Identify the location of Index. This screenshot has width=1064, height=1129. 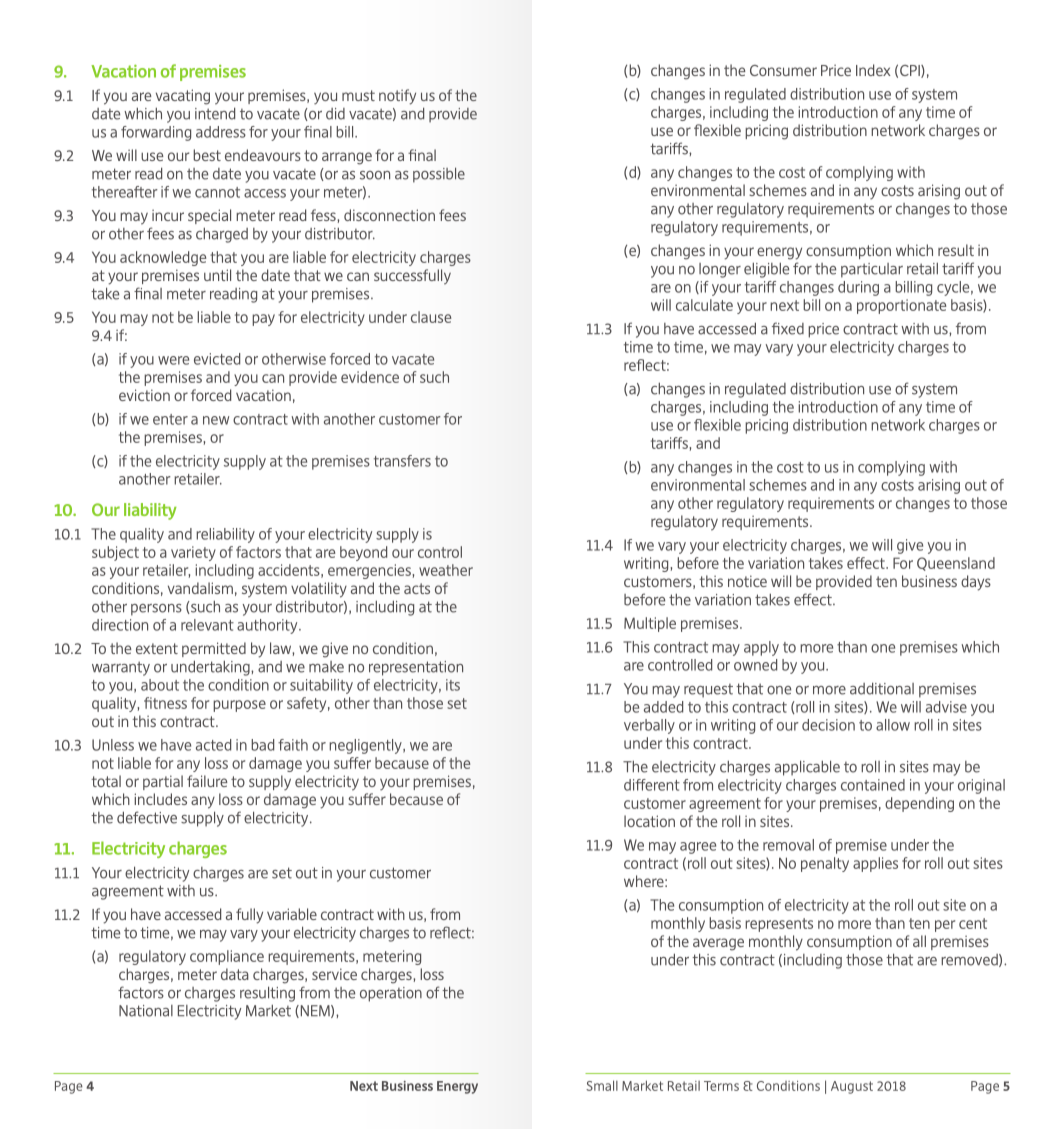
(873, 70).
